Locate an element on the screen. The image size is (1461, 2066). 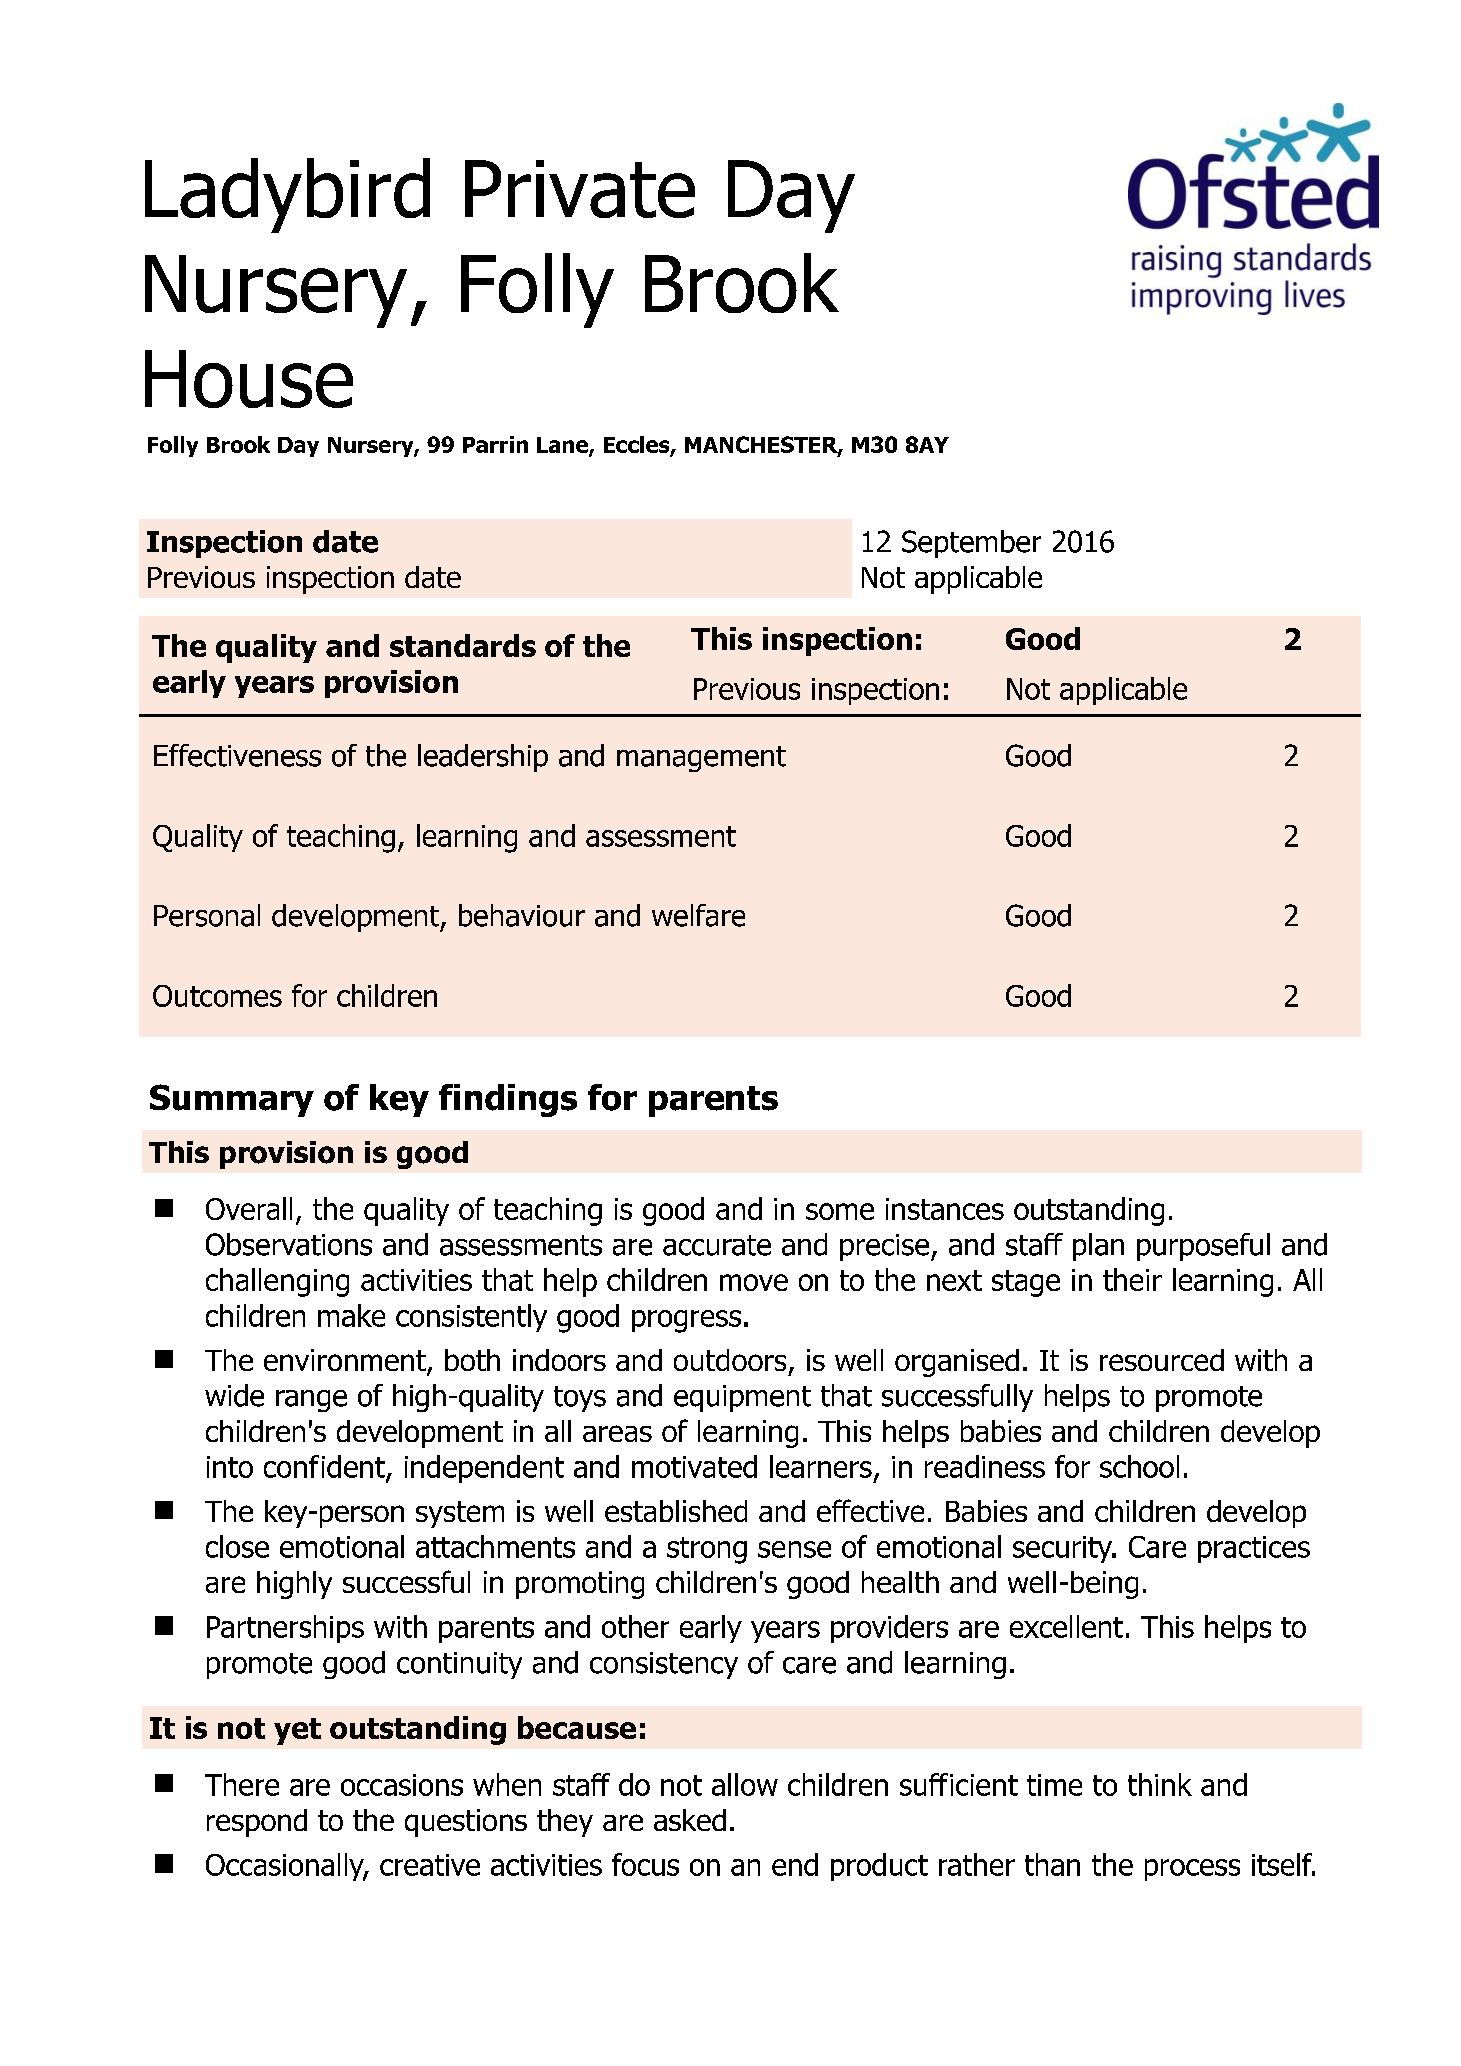
school is located at coordinates (1139, 1466).
